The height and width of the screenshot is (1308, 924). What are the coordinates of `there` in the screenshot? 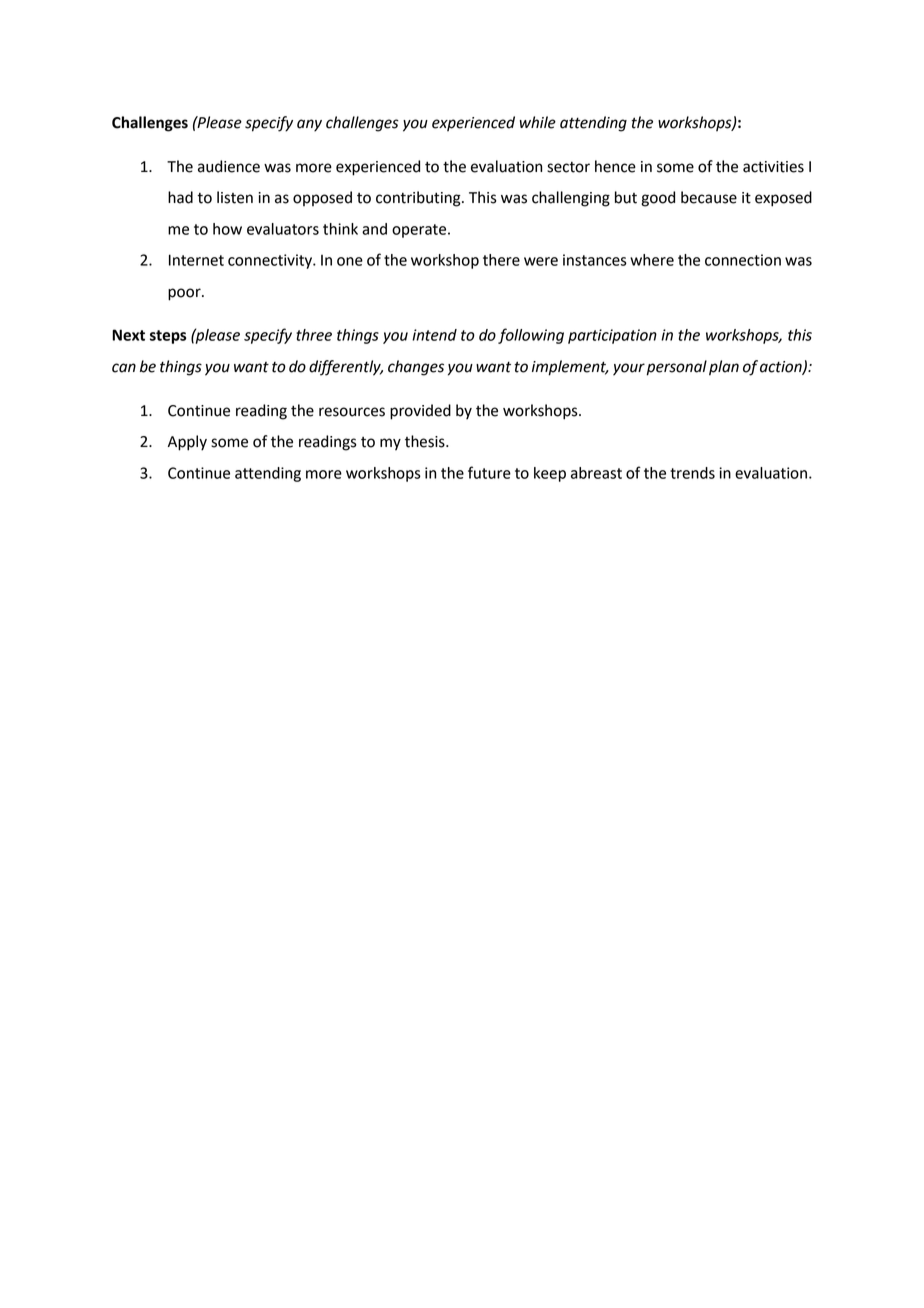 It's located at (501, 260).
